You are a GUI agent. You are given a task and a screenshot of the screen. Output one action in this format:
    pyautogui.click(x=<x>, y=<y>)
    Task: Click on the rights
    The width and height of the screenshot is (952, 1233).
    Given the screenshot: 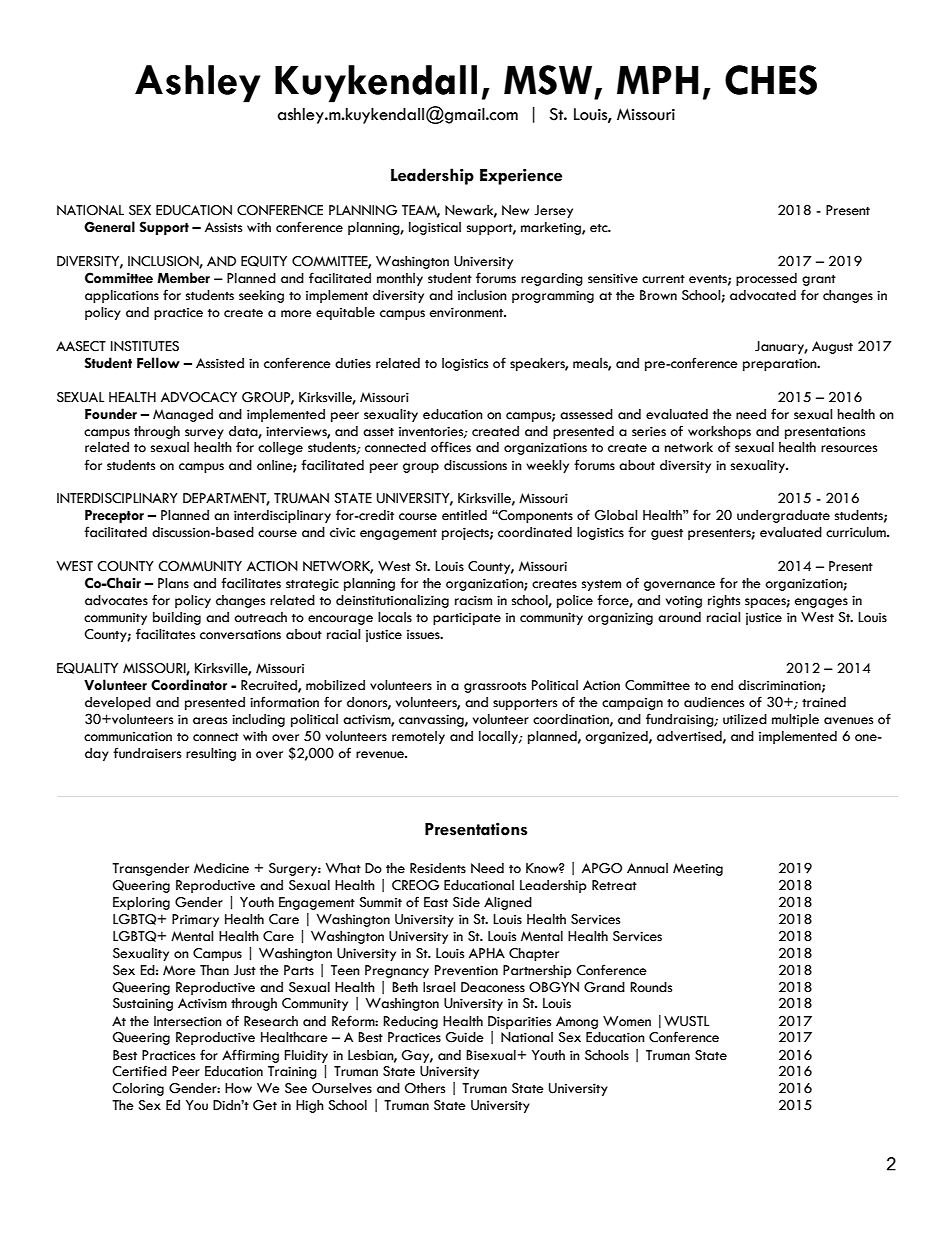 What is the action you would take?
    pyautogui.click(x=724, y=601)
